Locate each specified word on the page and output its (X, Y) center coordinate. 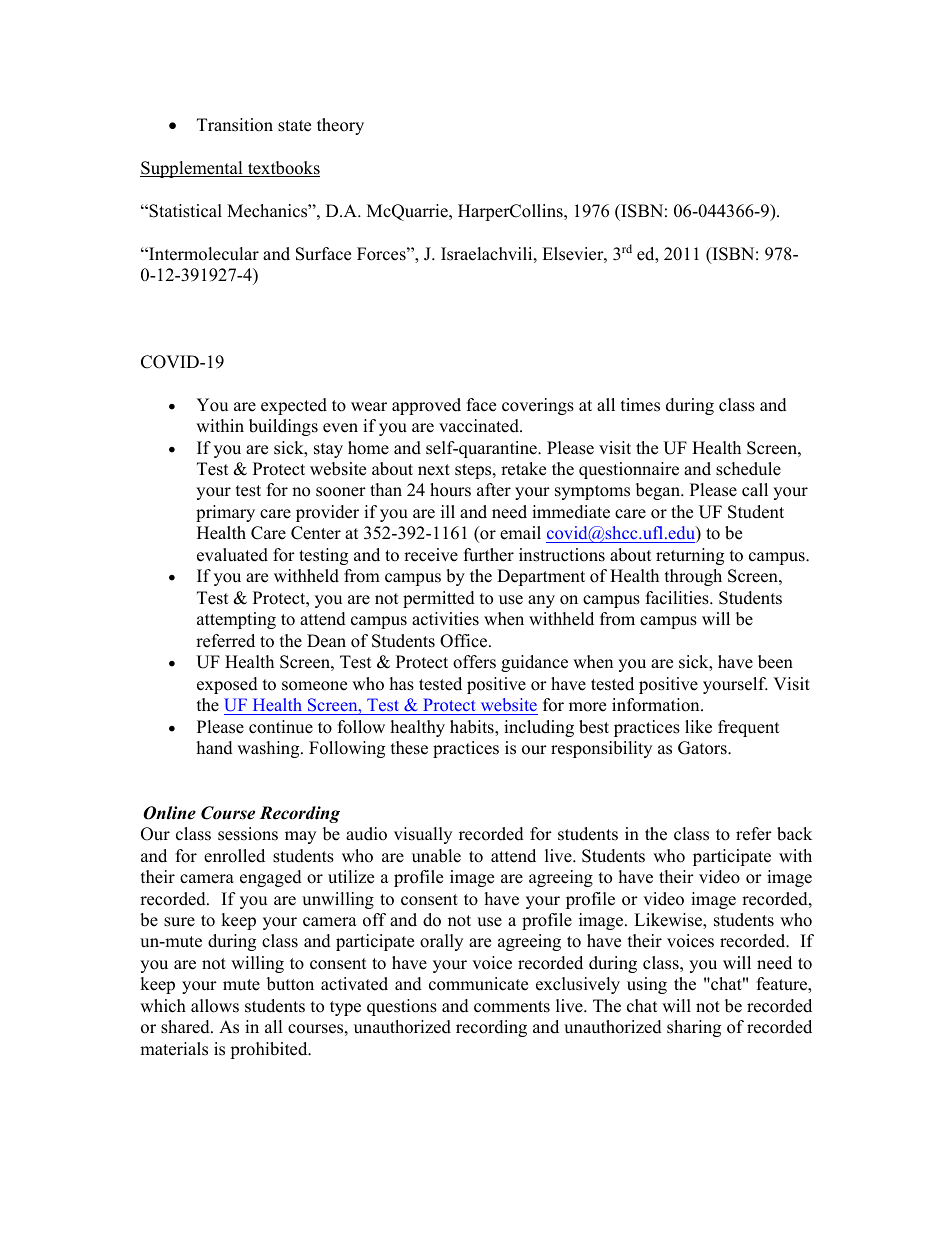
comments (512, 1007)
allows (215, 1006)
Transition (235, 125)
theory (340, 126)
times (640, 405)
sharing (694, 1028)
